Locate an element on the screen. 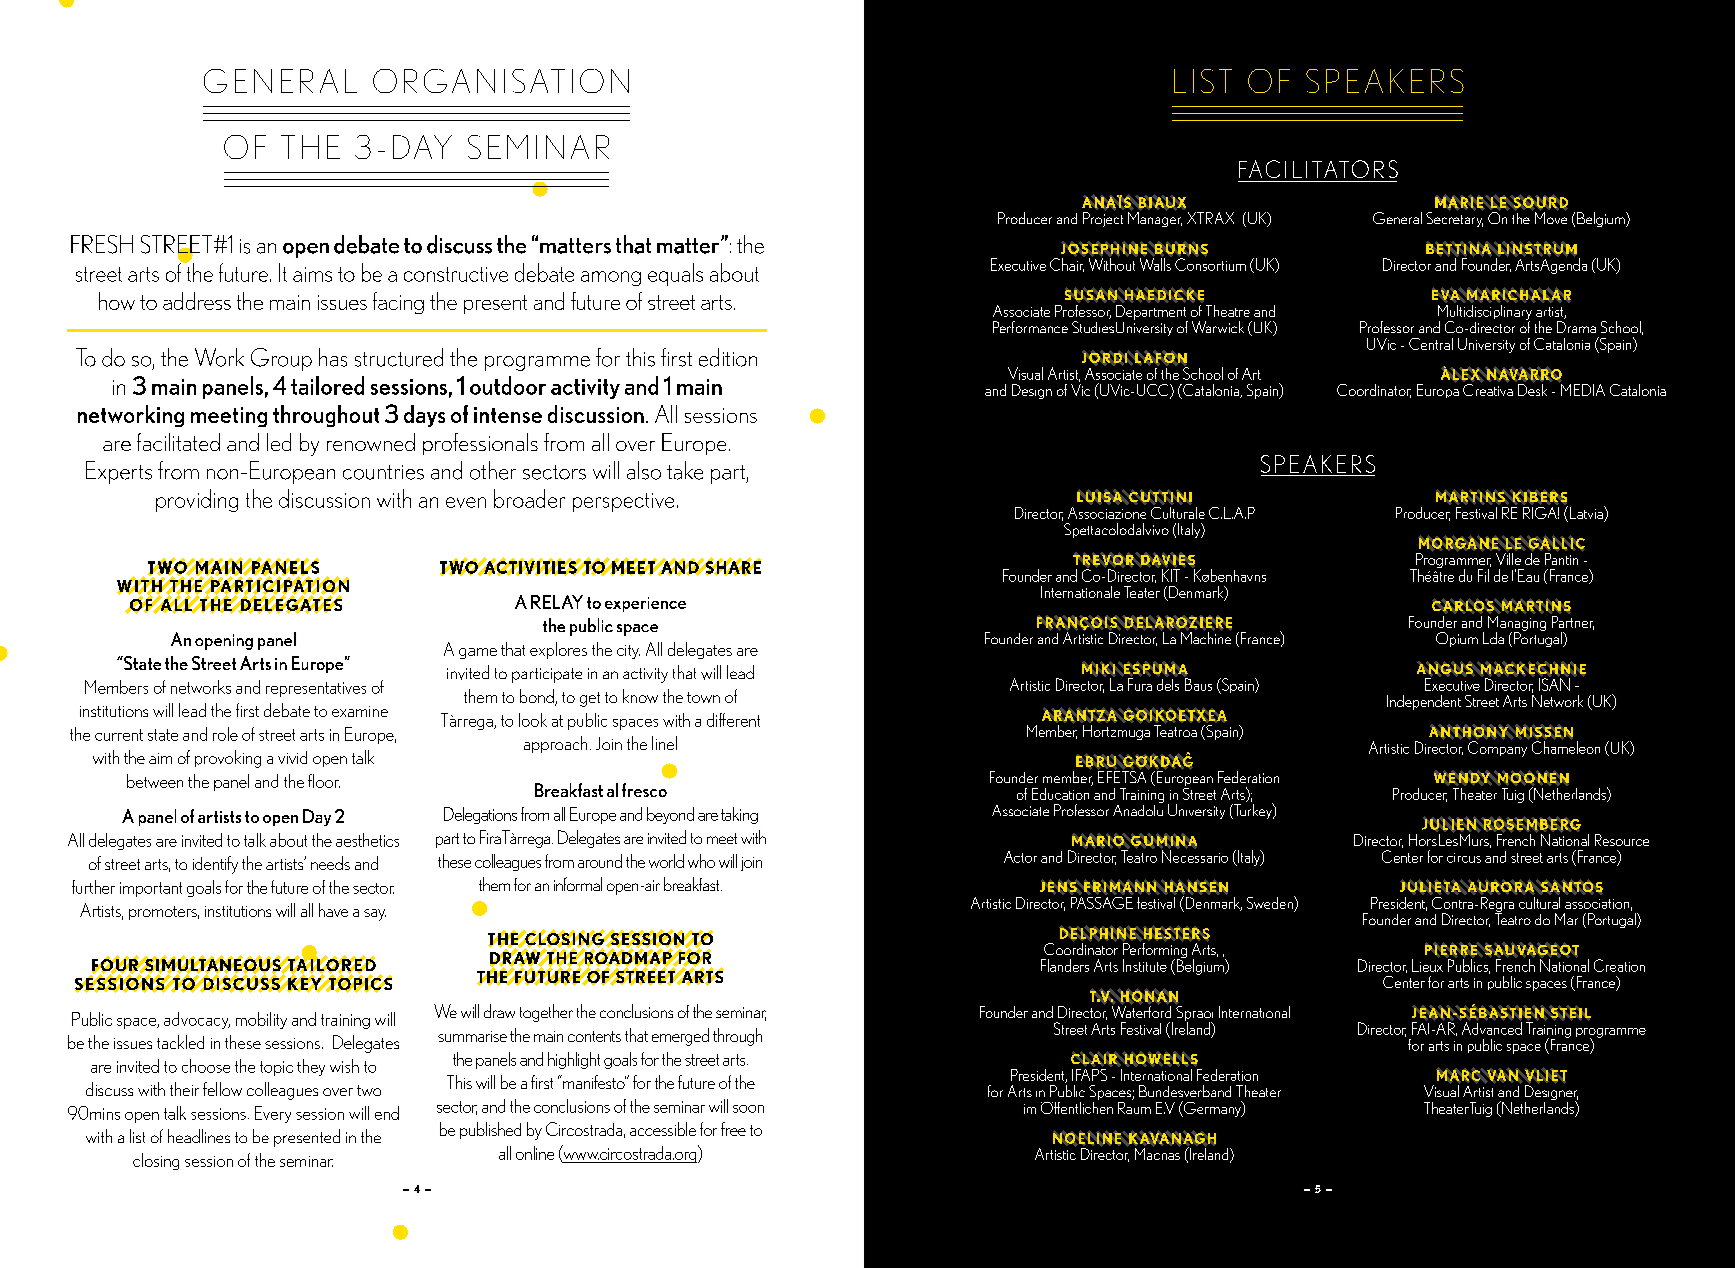 The height and width of the screenshot is (1268, 1735). take is located at coordinates (685, 470).
